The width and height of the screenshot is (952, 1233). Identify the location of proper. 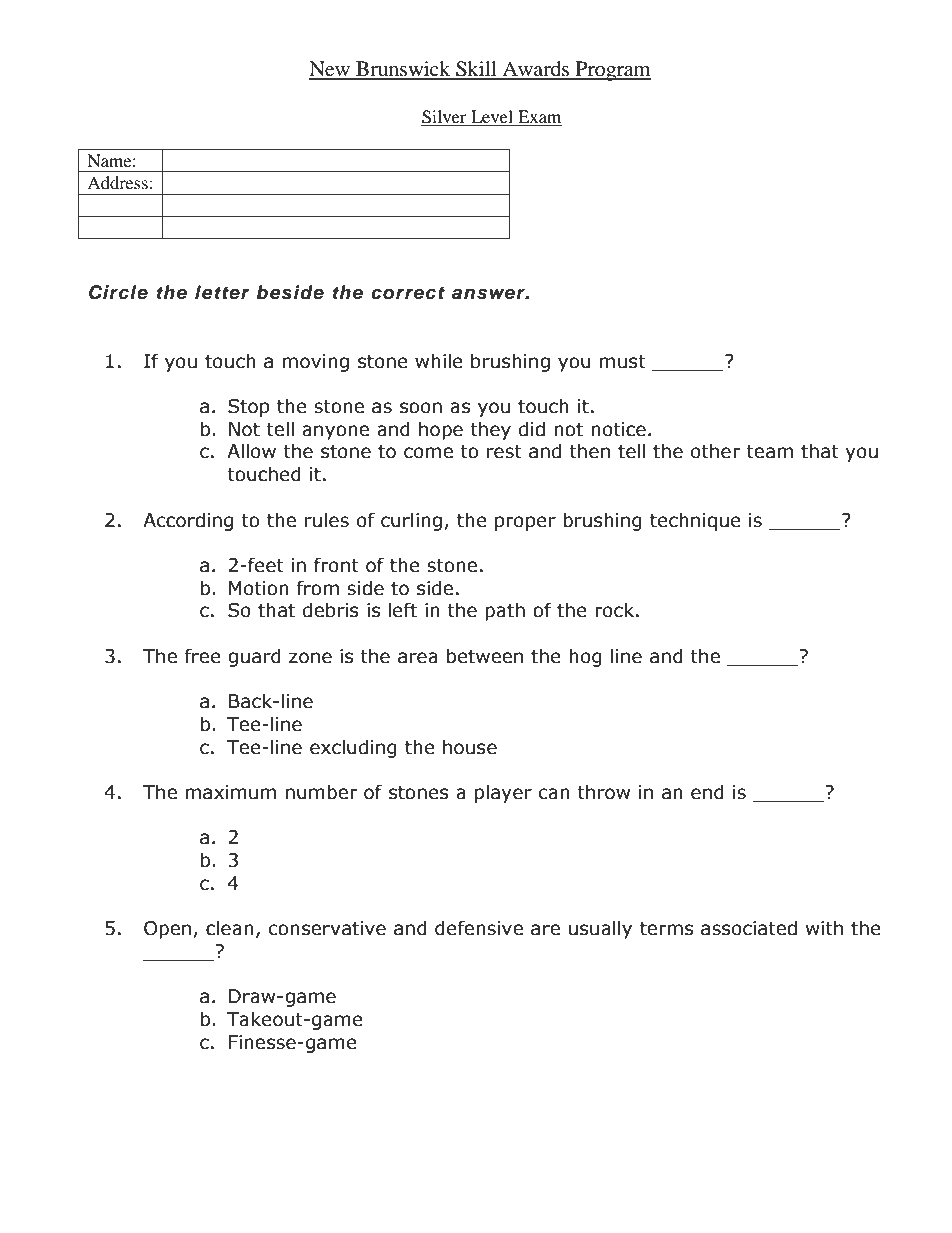
(525, 523).
